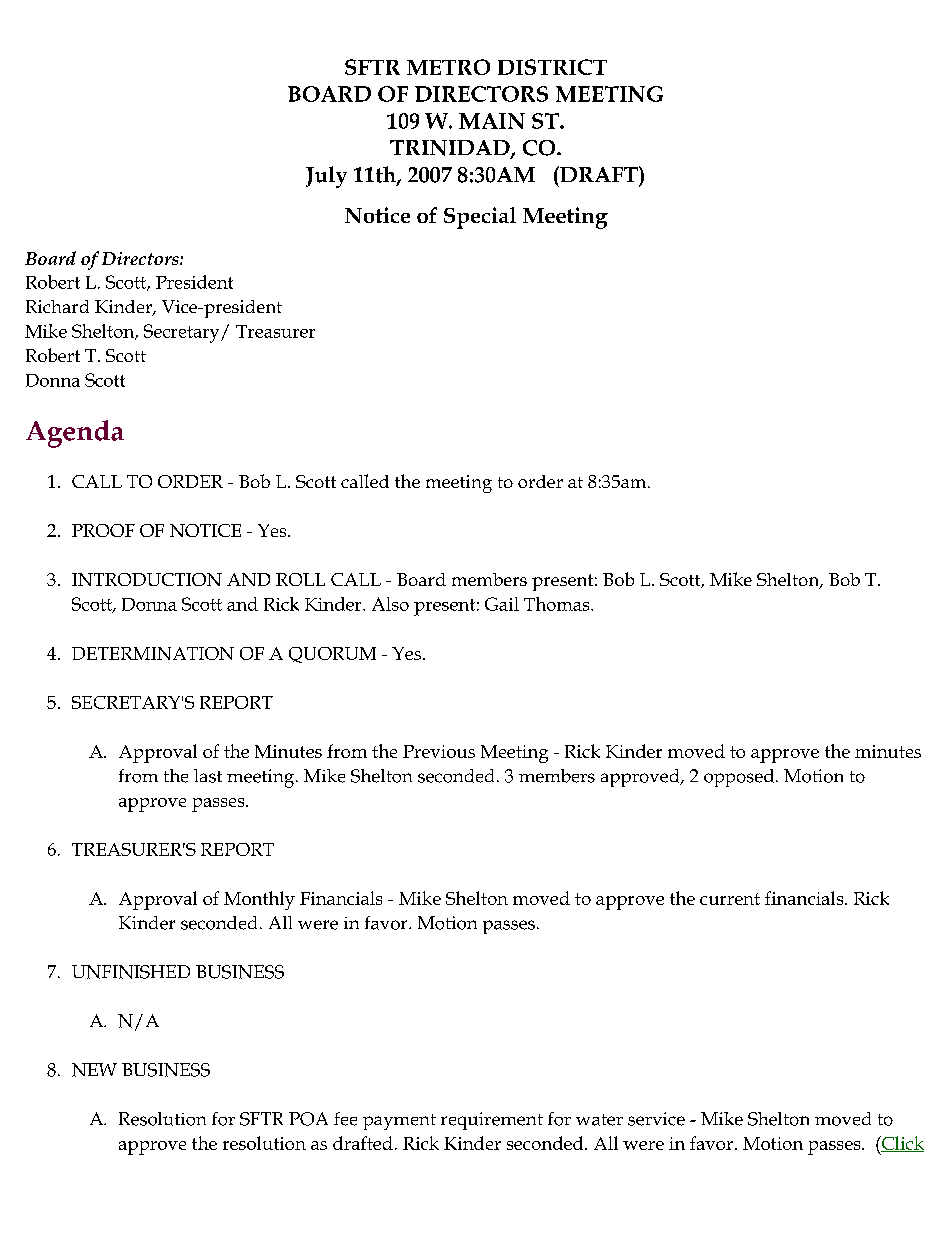 This image has height=1233, width=952. What do you see at coordinates (902, 1144) in the image?
I see `Click` at bounding box center [902, 1144].
